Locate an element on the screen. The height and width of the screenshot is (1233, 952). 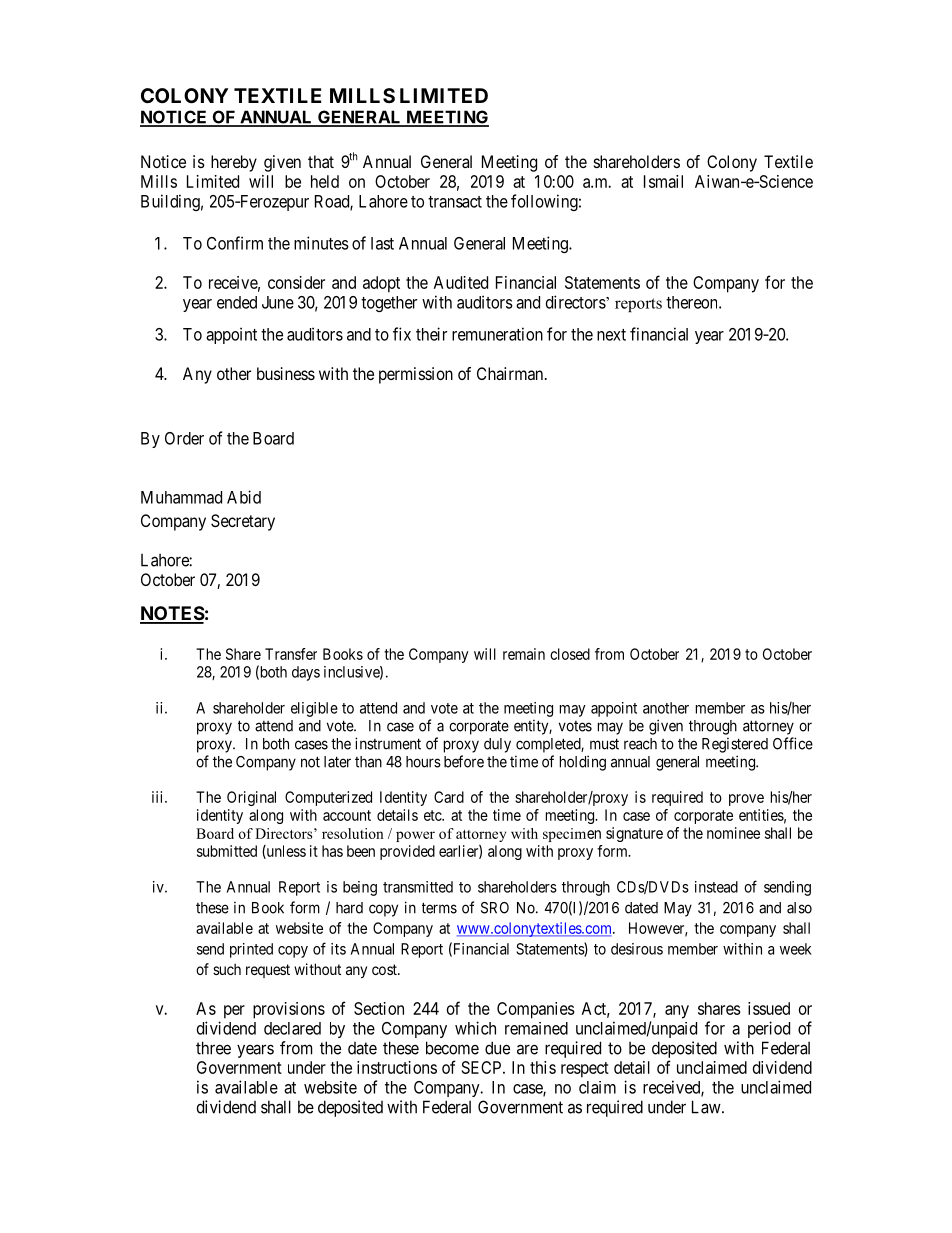
nominee is located at coordinates (733, 833).
